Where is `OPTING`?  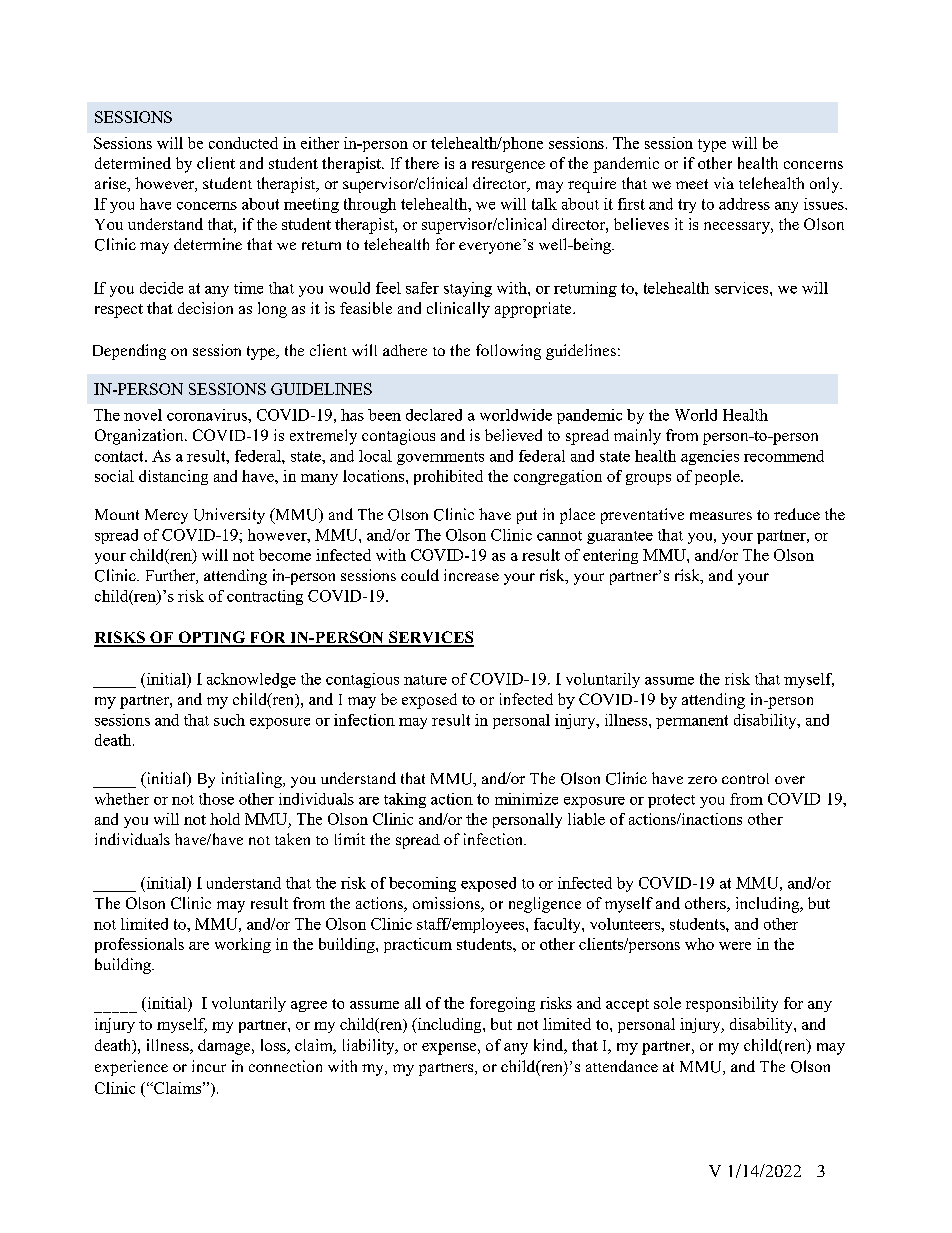
OPTING is located at coordinates (212, 638).
